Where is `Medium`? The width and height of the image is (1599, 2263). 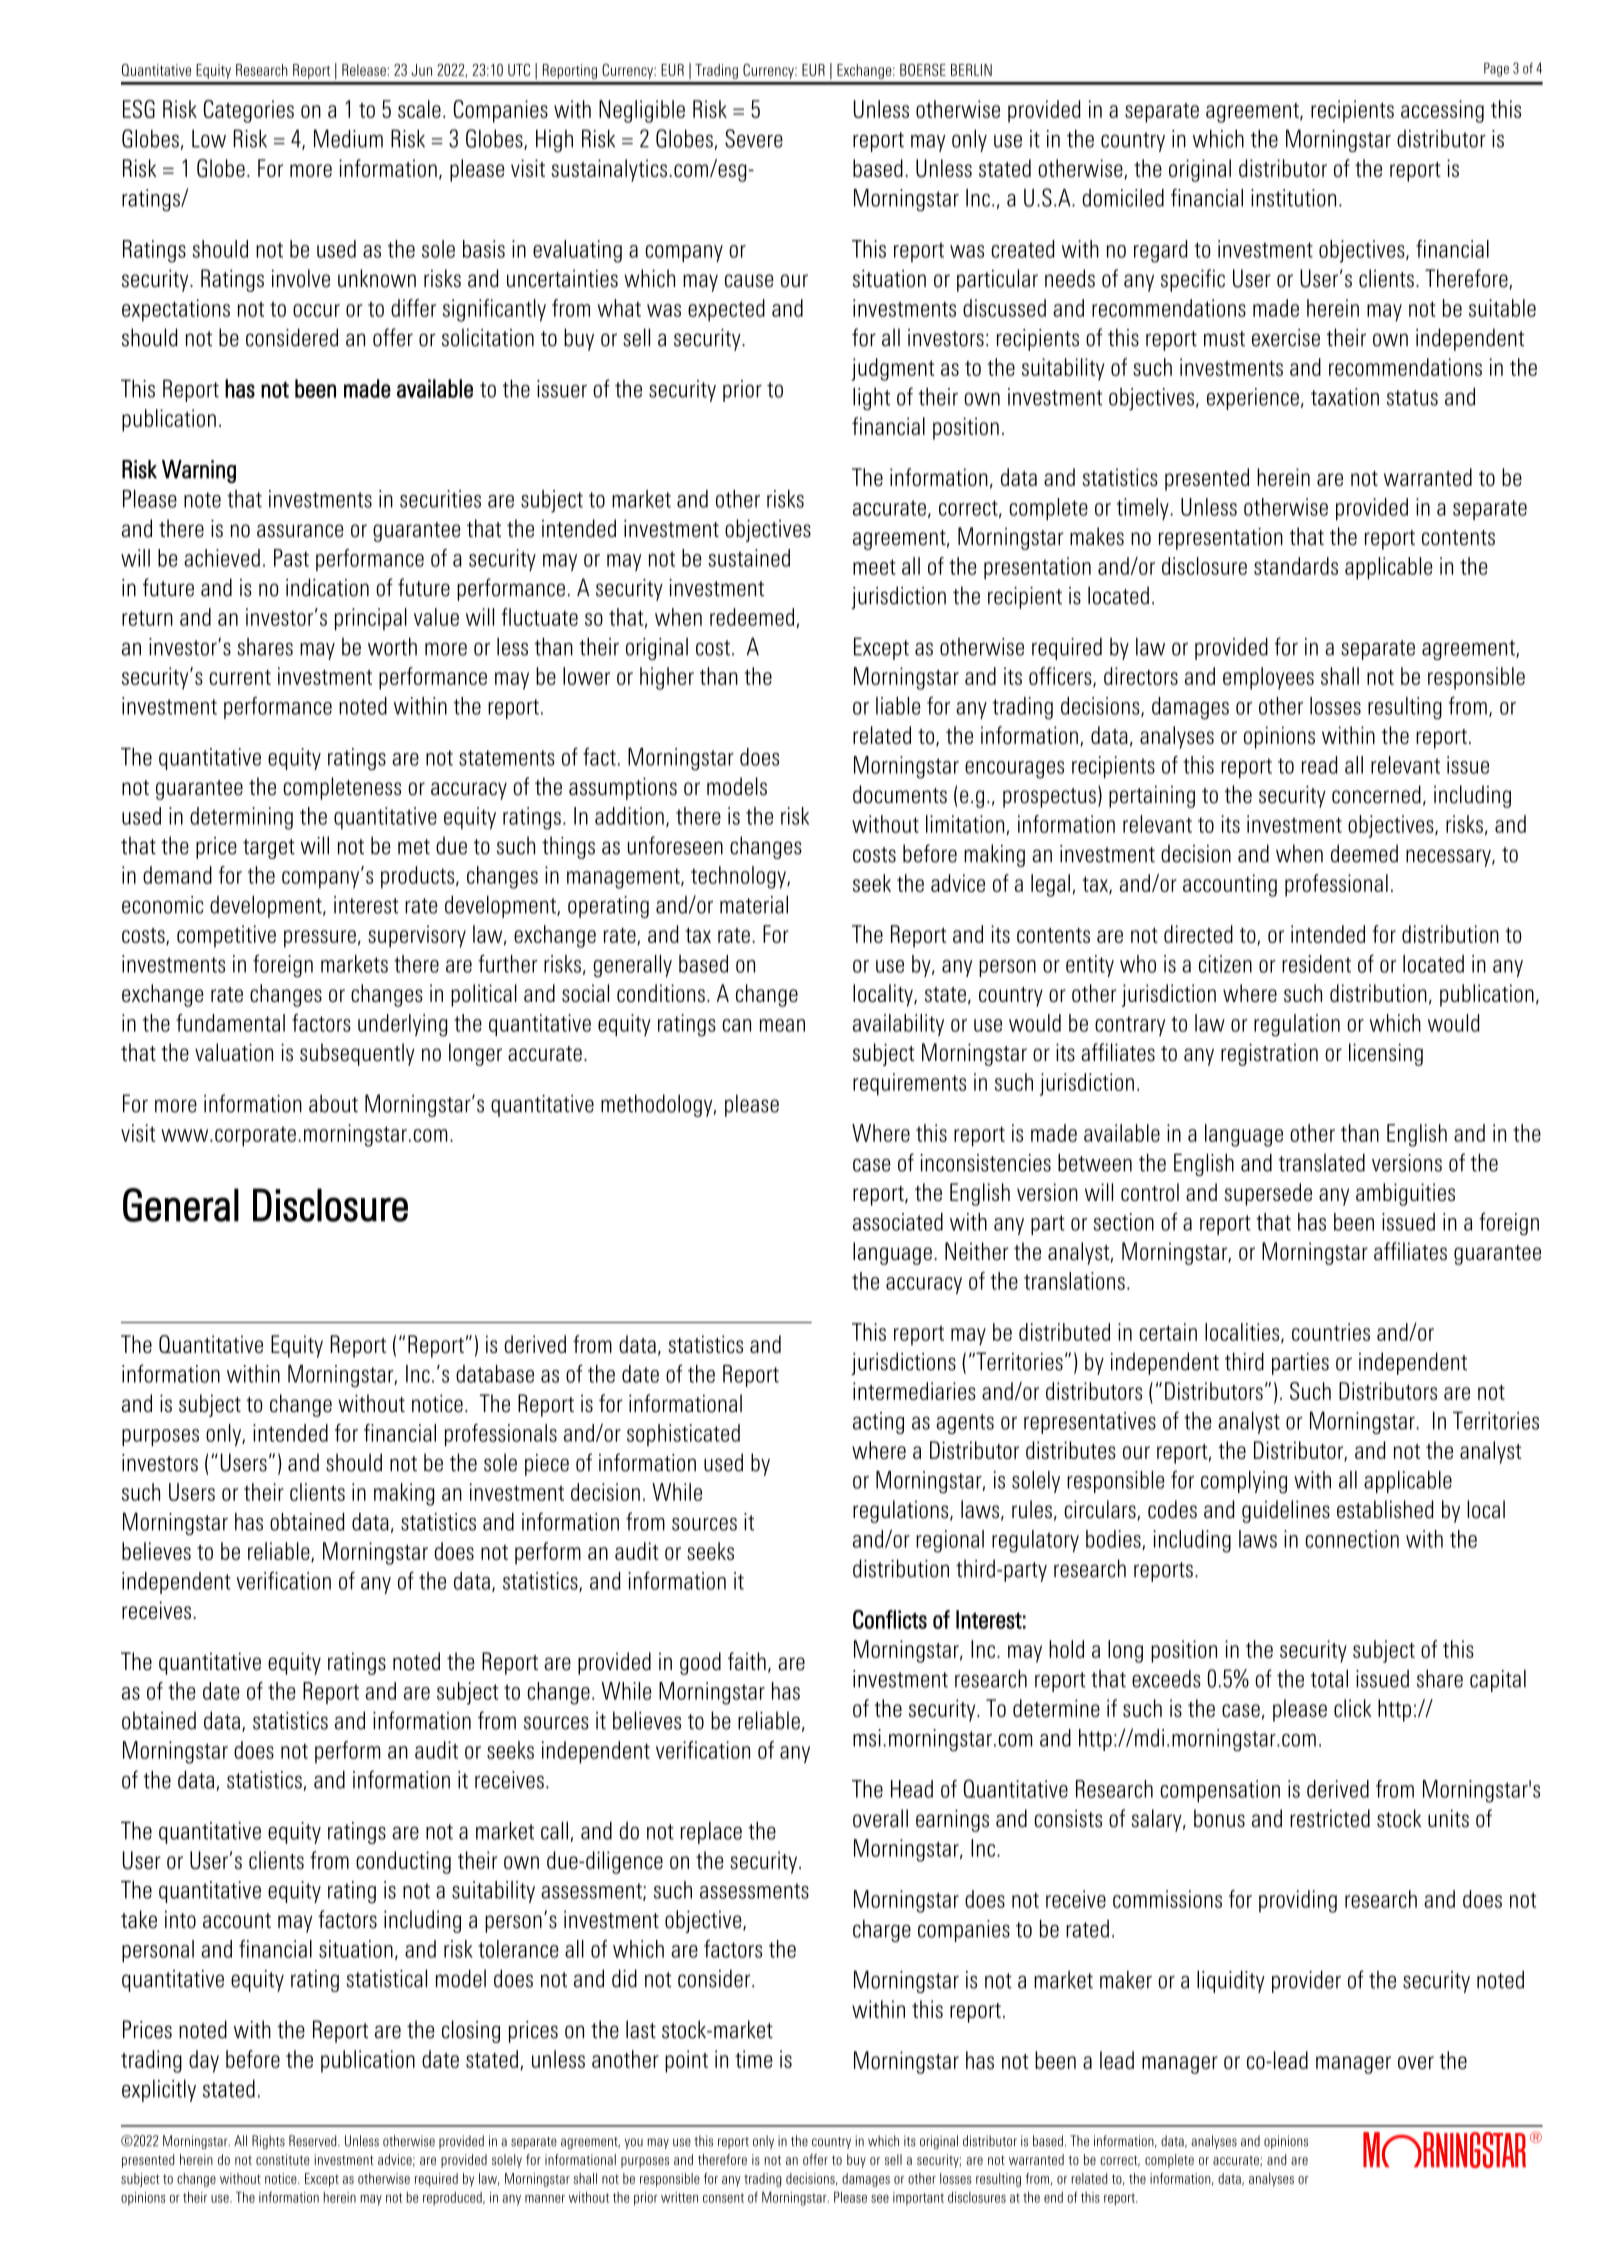 Medium is located at coordinates (348, 138).
